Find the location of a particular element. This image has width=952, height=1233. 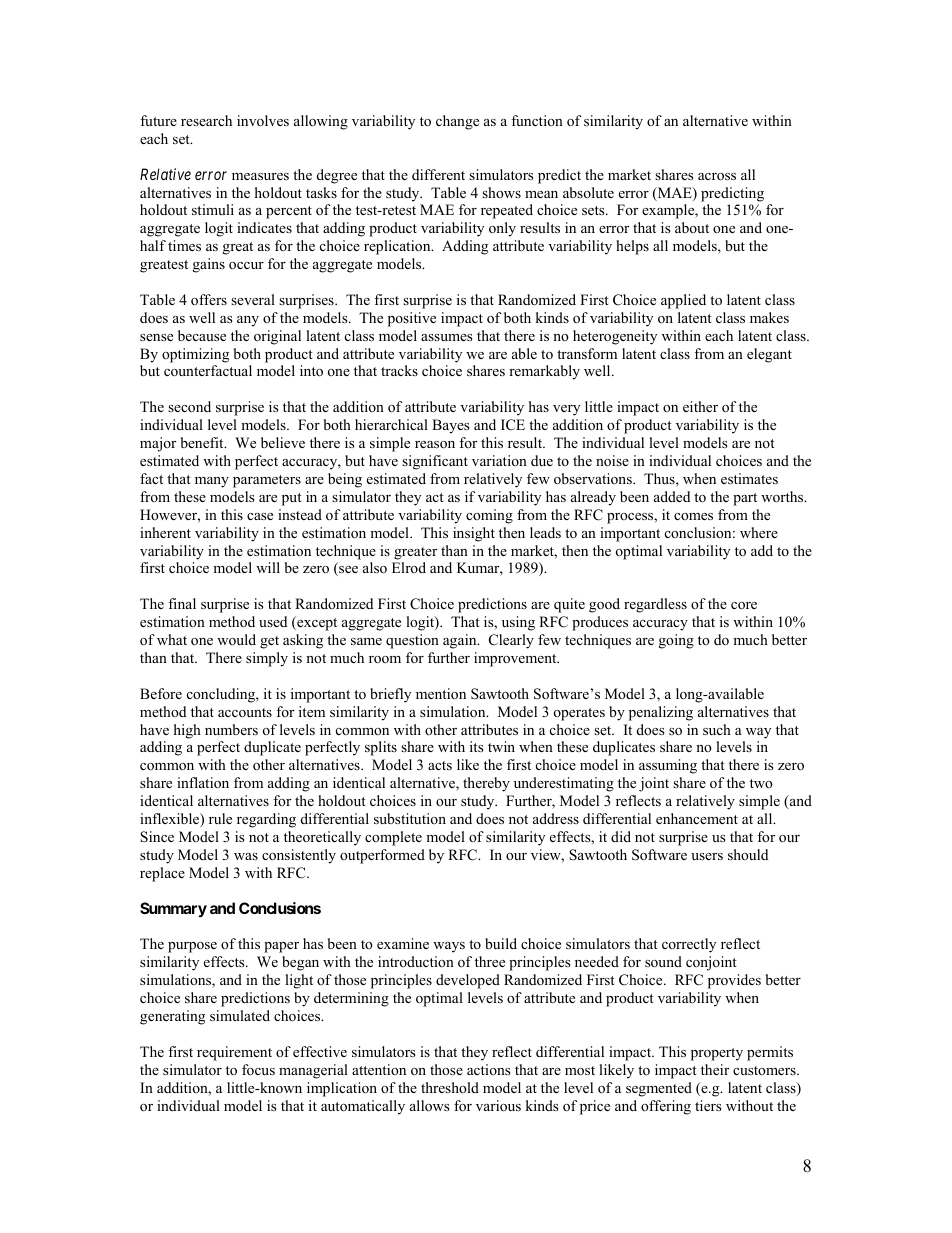

optimizing is located at coordinates (195, 355).
